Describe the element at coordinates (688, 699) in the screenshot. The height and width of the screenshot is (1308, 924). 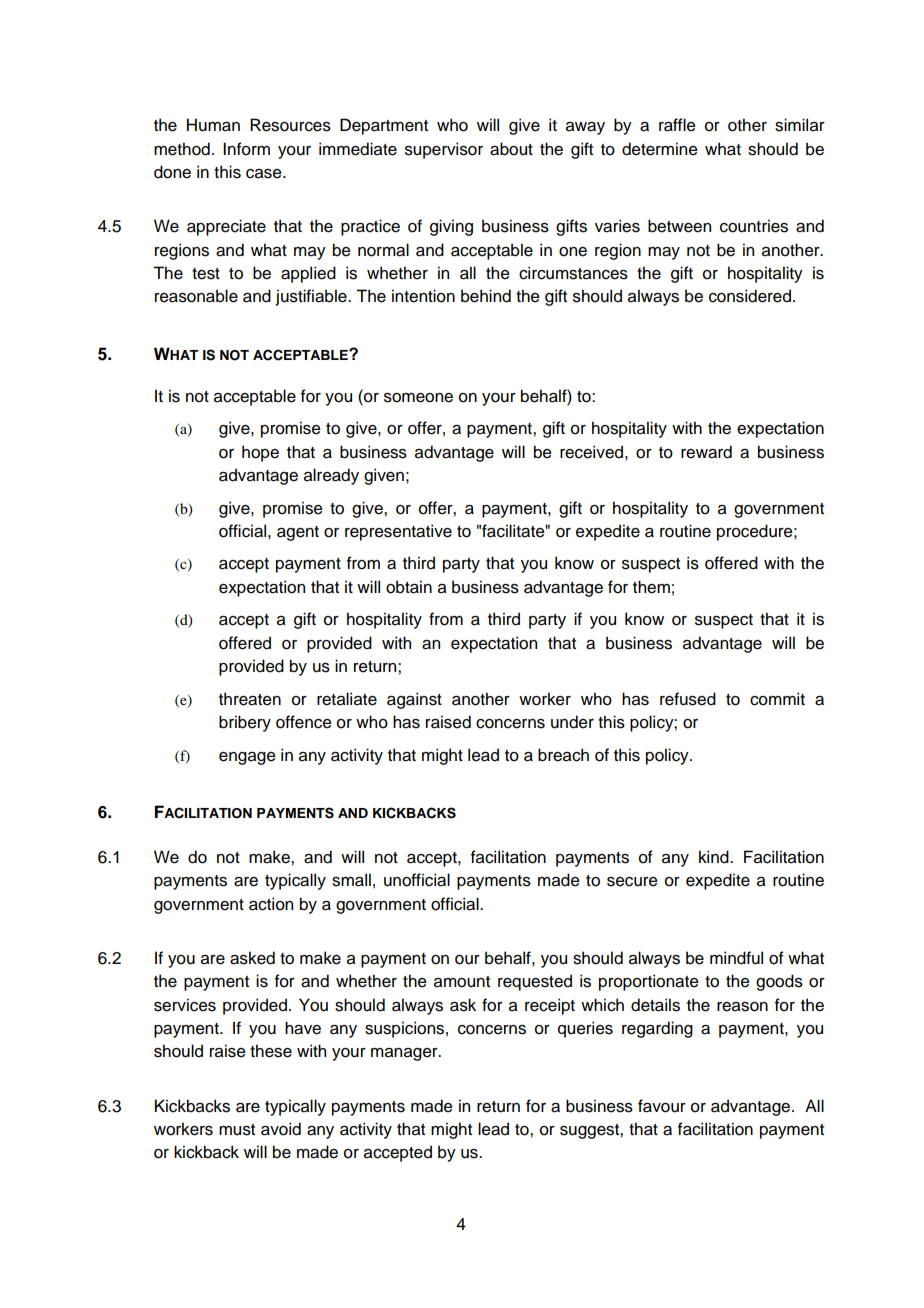
I see `refused` at that location.
